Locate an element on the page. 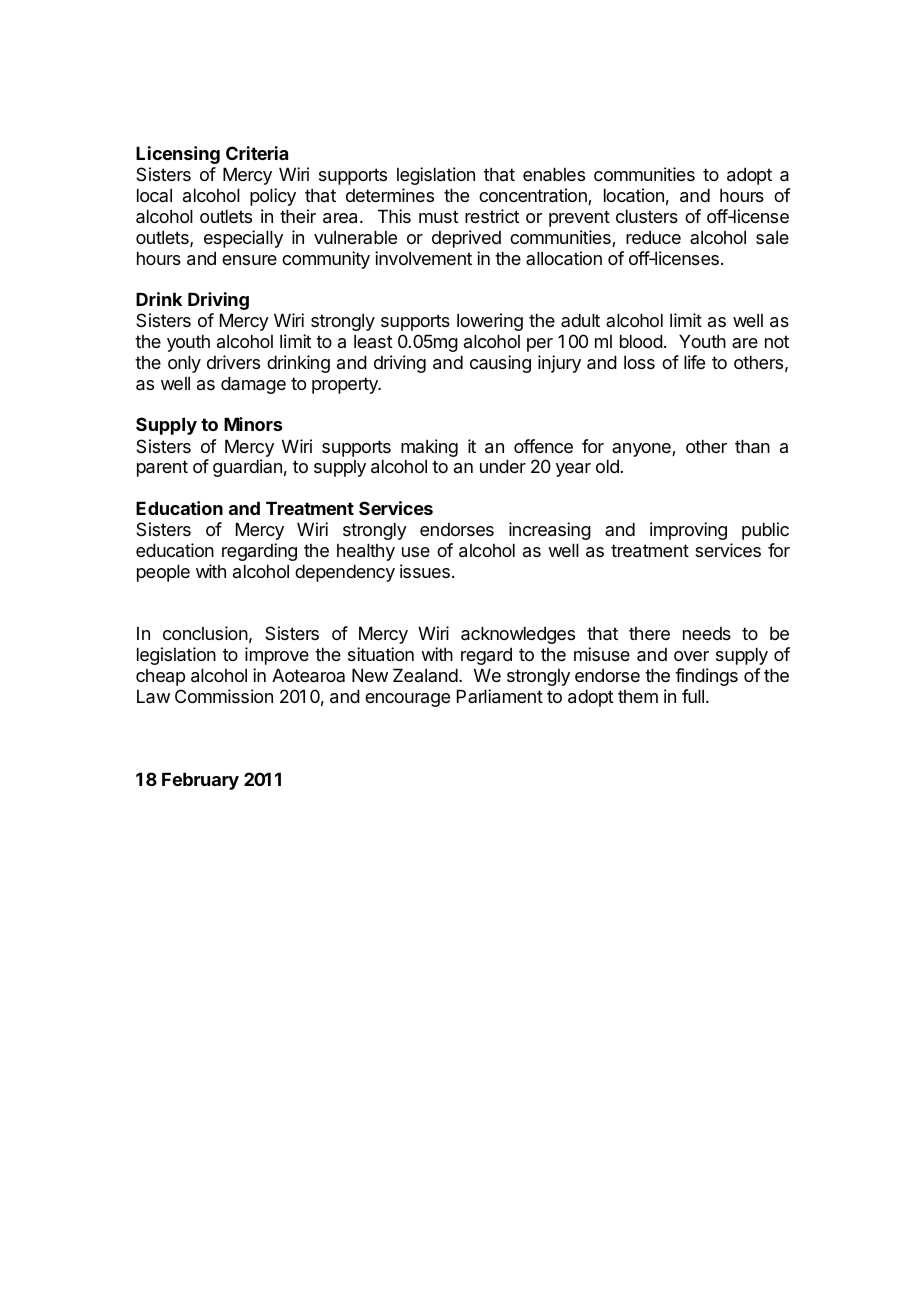  people is located at coordinates (163, 573).
